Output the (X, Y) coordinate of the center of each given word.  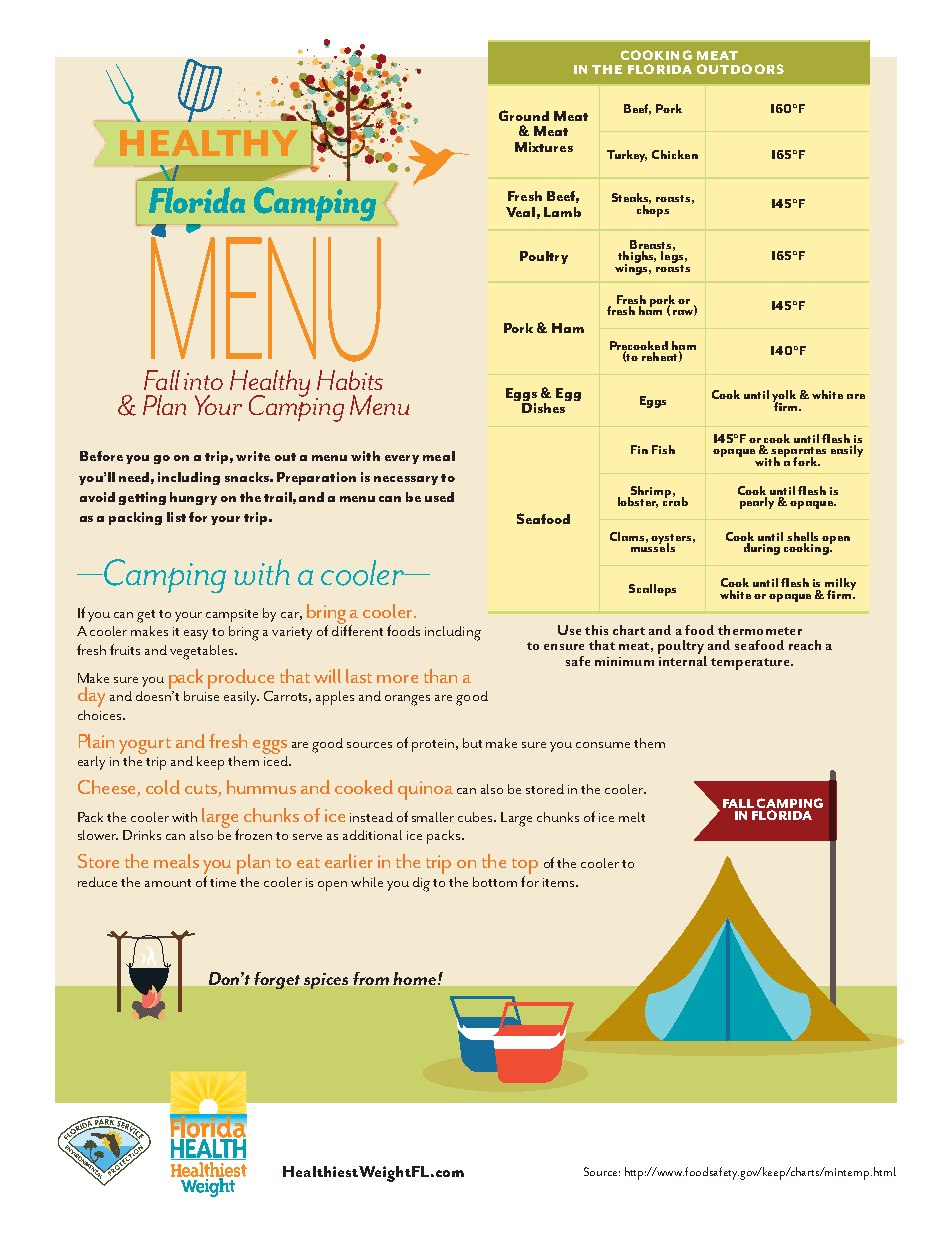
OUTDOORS (740, 69)
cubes (477, 817)
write (253, 456)
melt (632, 817)
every (402, 459)
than (440, 676)
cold (163, 787)
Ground (524, 115)
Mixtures (544, 147)
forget (277, 980)
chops (653, 210)
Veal (520, 212)
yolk (784, 397)
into (203, 381)
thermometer (760, 630)
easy (196, 635)
